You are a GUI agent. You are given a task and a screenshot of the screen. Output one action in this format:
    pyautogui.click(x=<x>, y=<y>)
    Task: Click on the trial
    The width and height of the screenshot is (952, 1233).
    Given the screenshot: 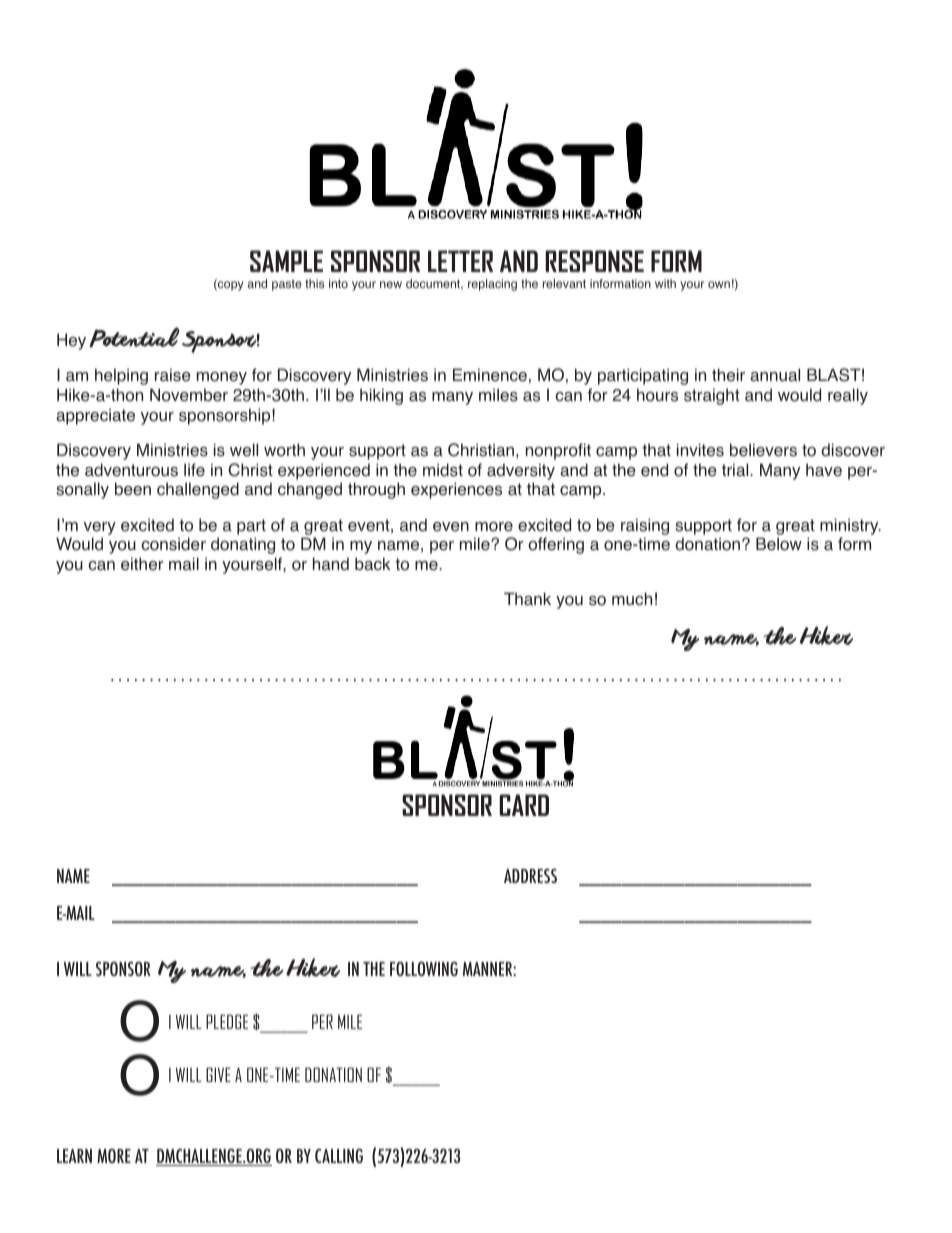 What is the action you would take?
    pyautogui.click(x=736, y=470)
